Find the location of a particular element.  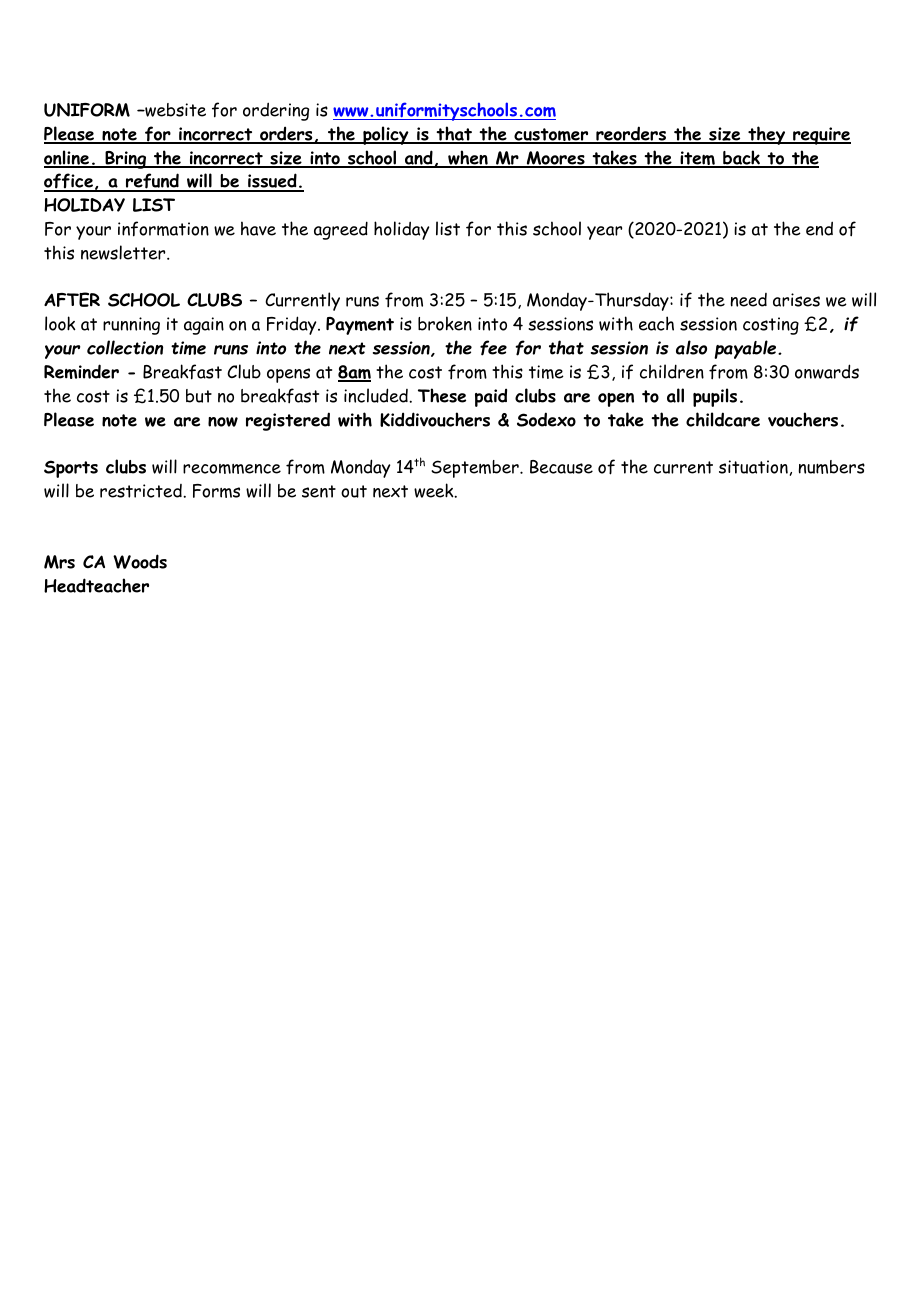

policy is located at coordinates (386, 135).
